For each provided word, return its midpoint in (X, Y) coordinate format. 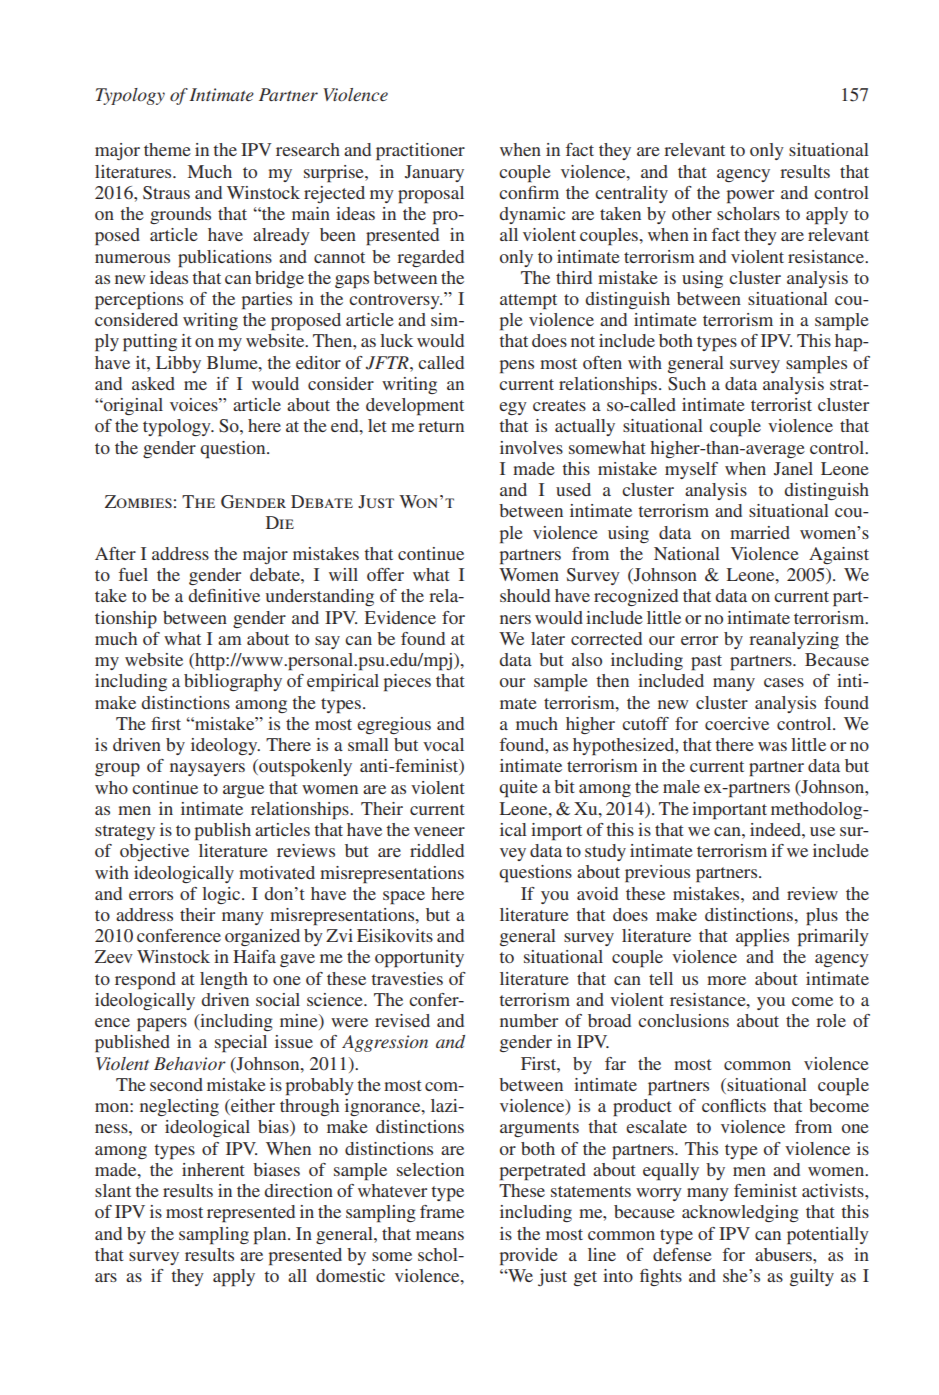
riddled (437, 850)
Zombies (138, 501)
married (760, 532)
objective (154, 852)
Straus (166, 193)
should (525, 595)
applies (762, 938)
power (750, 197)
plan (271, 1236)
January (434, 173)
